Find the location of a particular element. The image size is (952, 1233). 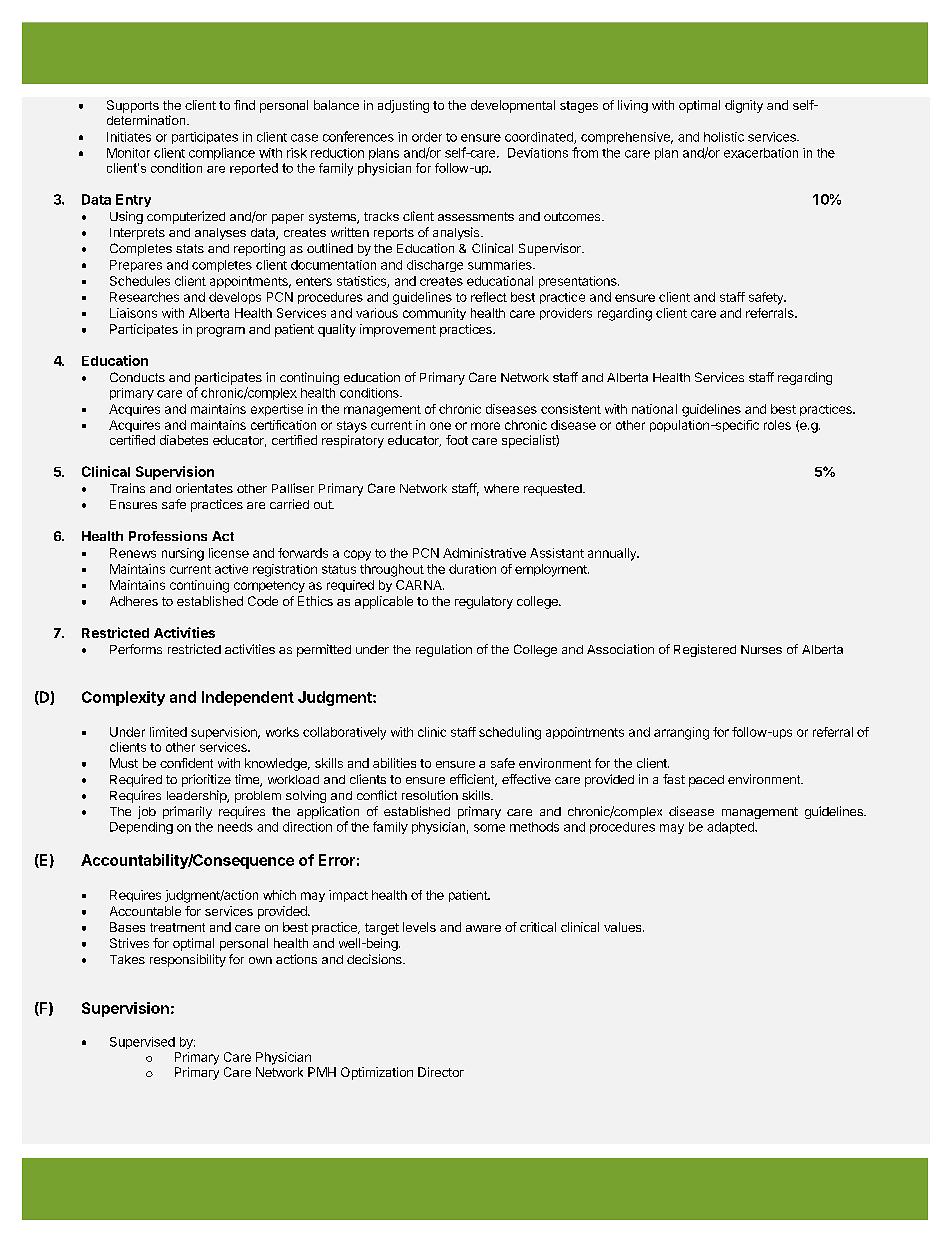

resolution is located at coordinates (430, 795).
